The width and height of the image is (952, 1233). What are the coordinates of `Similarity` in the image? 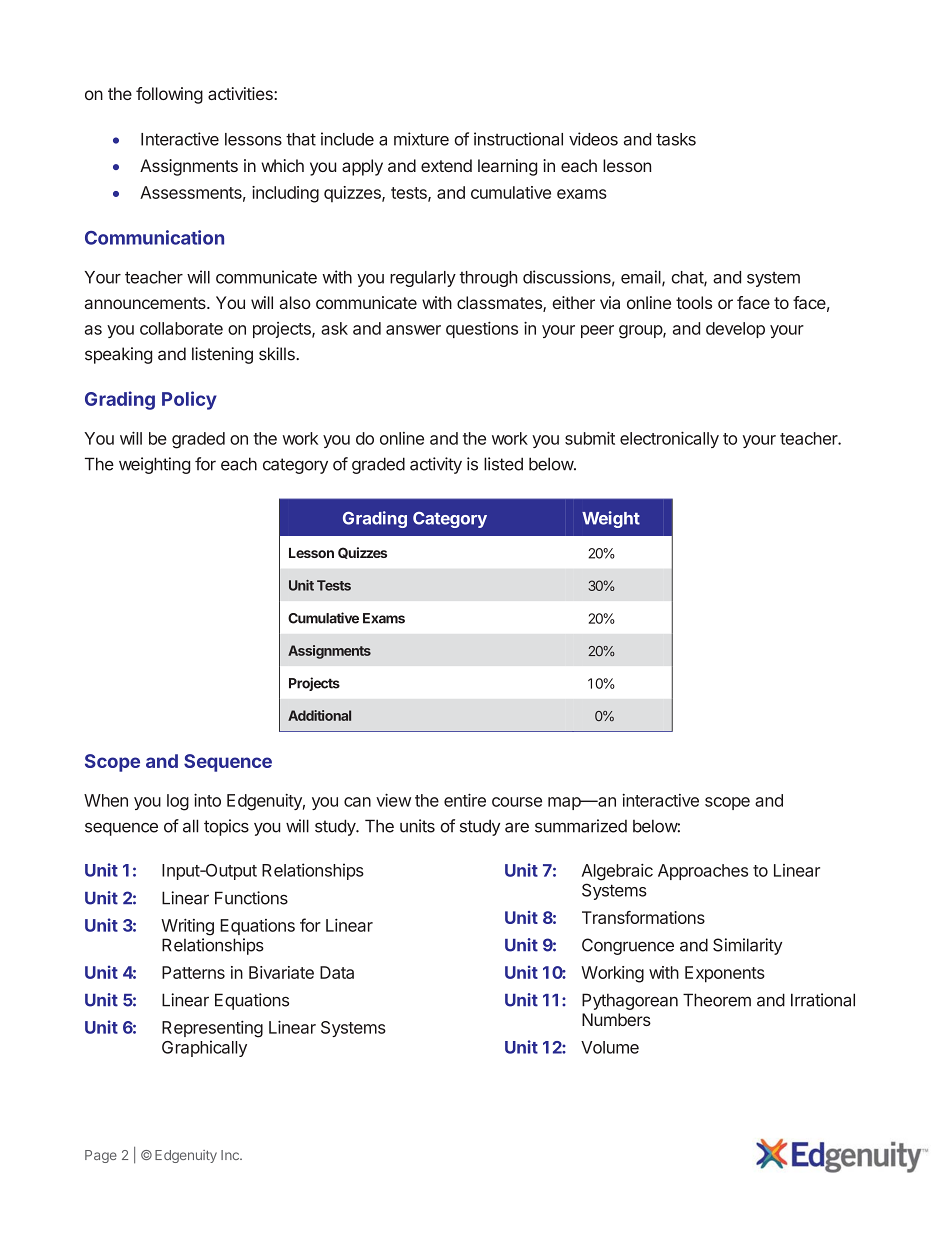 It's located at (747, 946).
